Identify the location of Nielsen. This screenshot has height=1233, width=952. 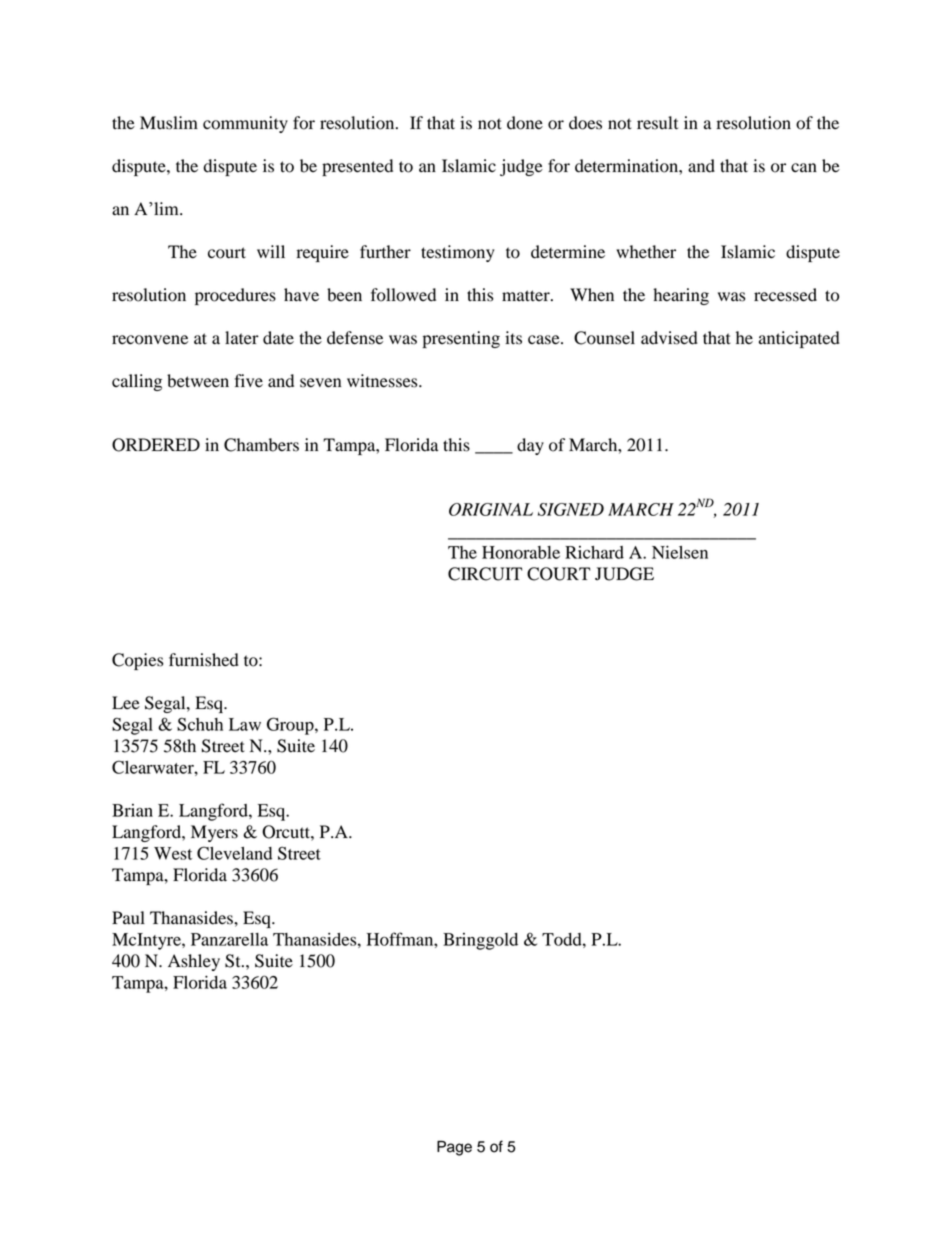
(680, 552).
